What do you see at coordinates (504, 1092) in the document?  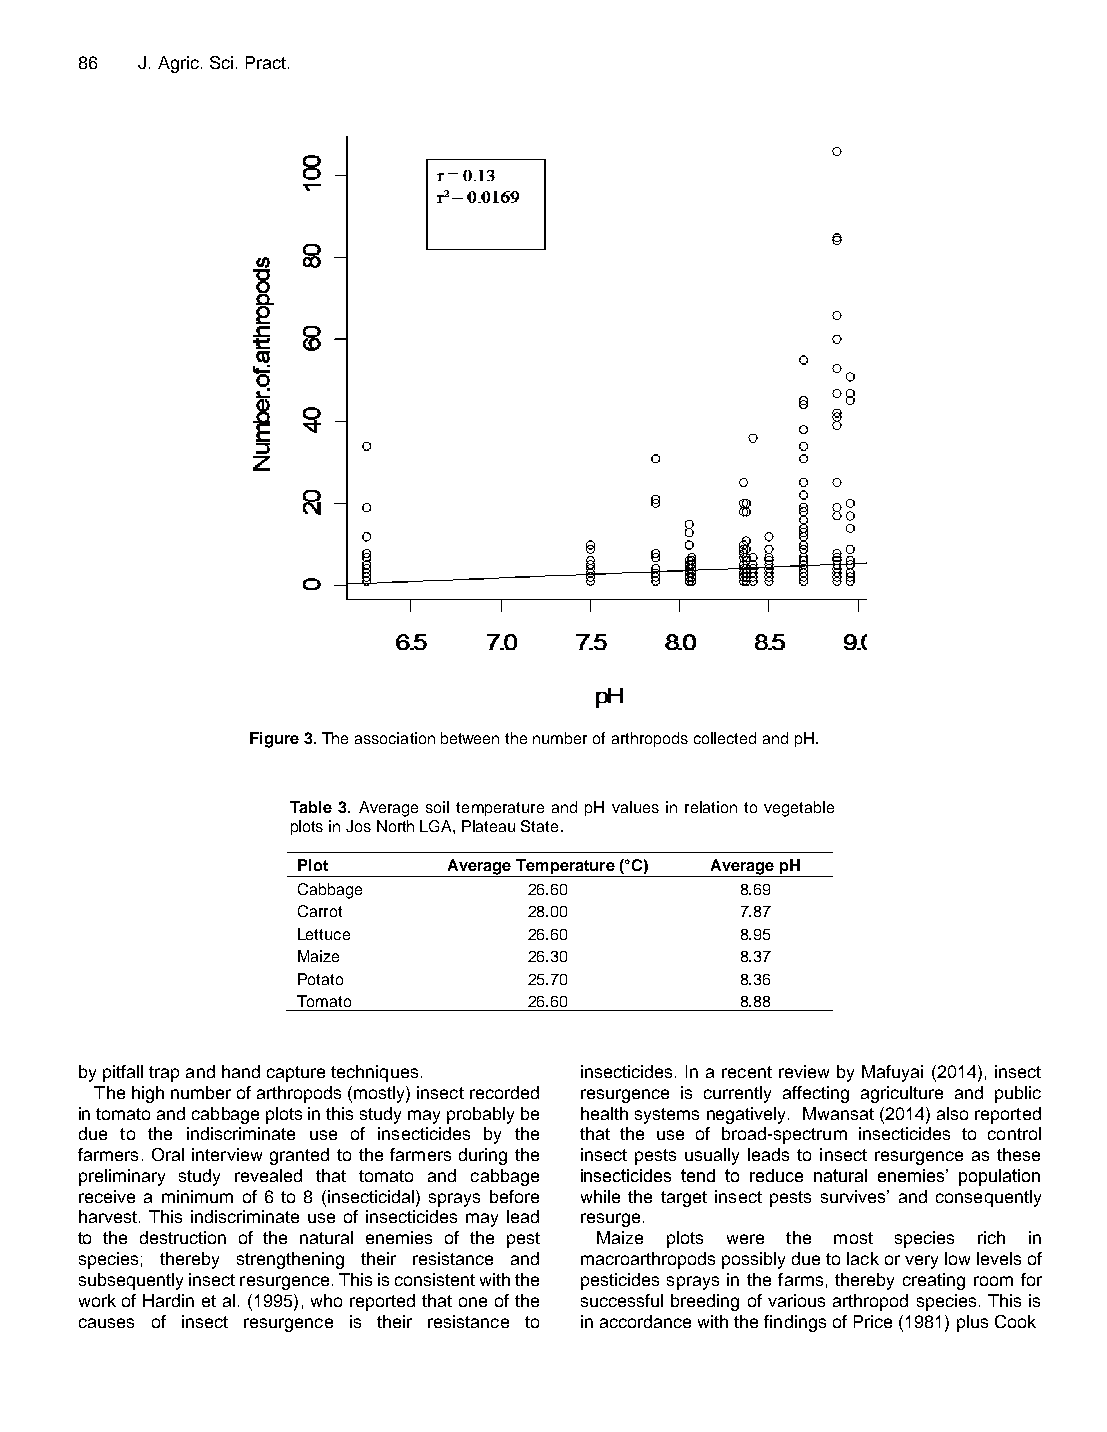 I see `recorded` at bounding box center [504, 1092].
